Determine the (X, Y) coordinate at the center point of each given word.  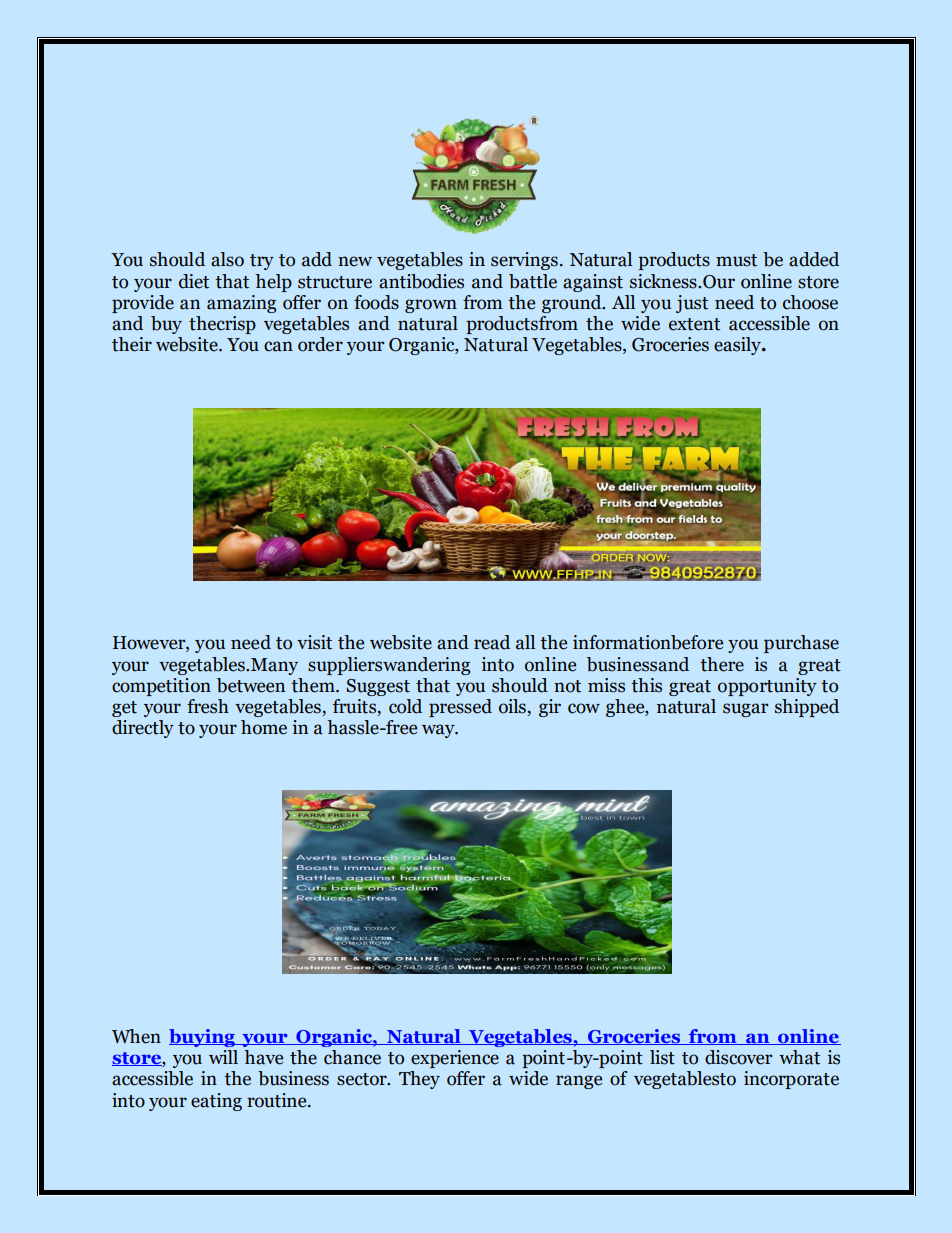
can (278, 346)
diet (194, 281)
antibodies (421, 281)
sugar (745, 710)
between (251, 685)
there (722, 664)
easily (738, 346)
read (492, 642)
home (264, 727)
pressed (460, 708)
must (736, 260)
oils (513, 707)
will (223, 1057)
